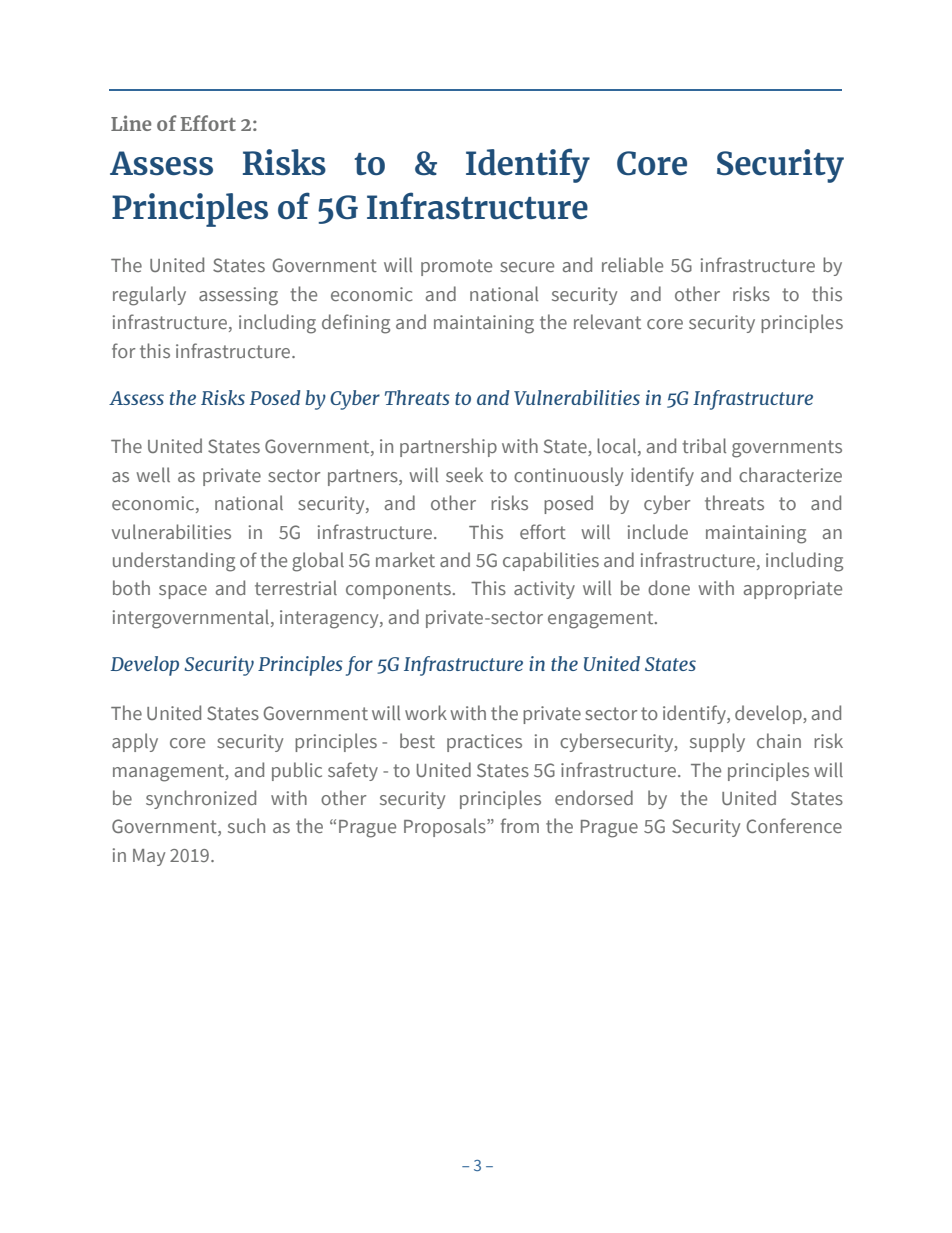 This screenshot has width=952, height=1233. What do you see at coordinates (183, 592) in the screenshot?
I see `space` at bounding box center [183, 592].
